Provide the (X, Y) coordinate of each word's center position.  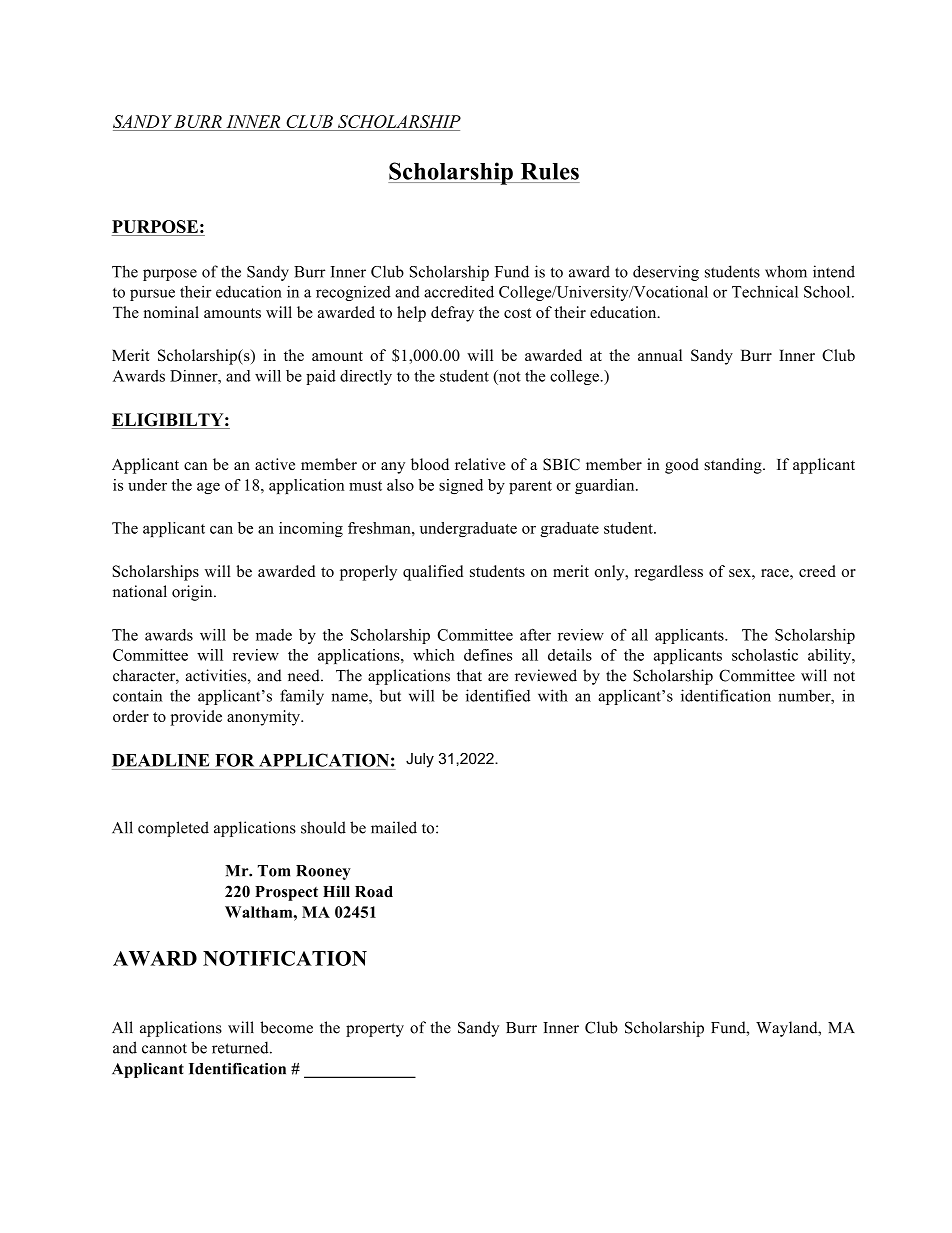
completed (173, 829)
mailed (394, 827)
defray (452, 314)
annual (660, 355)
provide (196, 718)
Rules (550, 171)
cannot (164, 1048)
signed (461, 486)
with (553, 695)
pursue (152, 295)
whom (786, 271)
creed (817, 571)
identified (498, 695)
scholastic (765, 655)
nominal (171, 312)
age (208, 488)
